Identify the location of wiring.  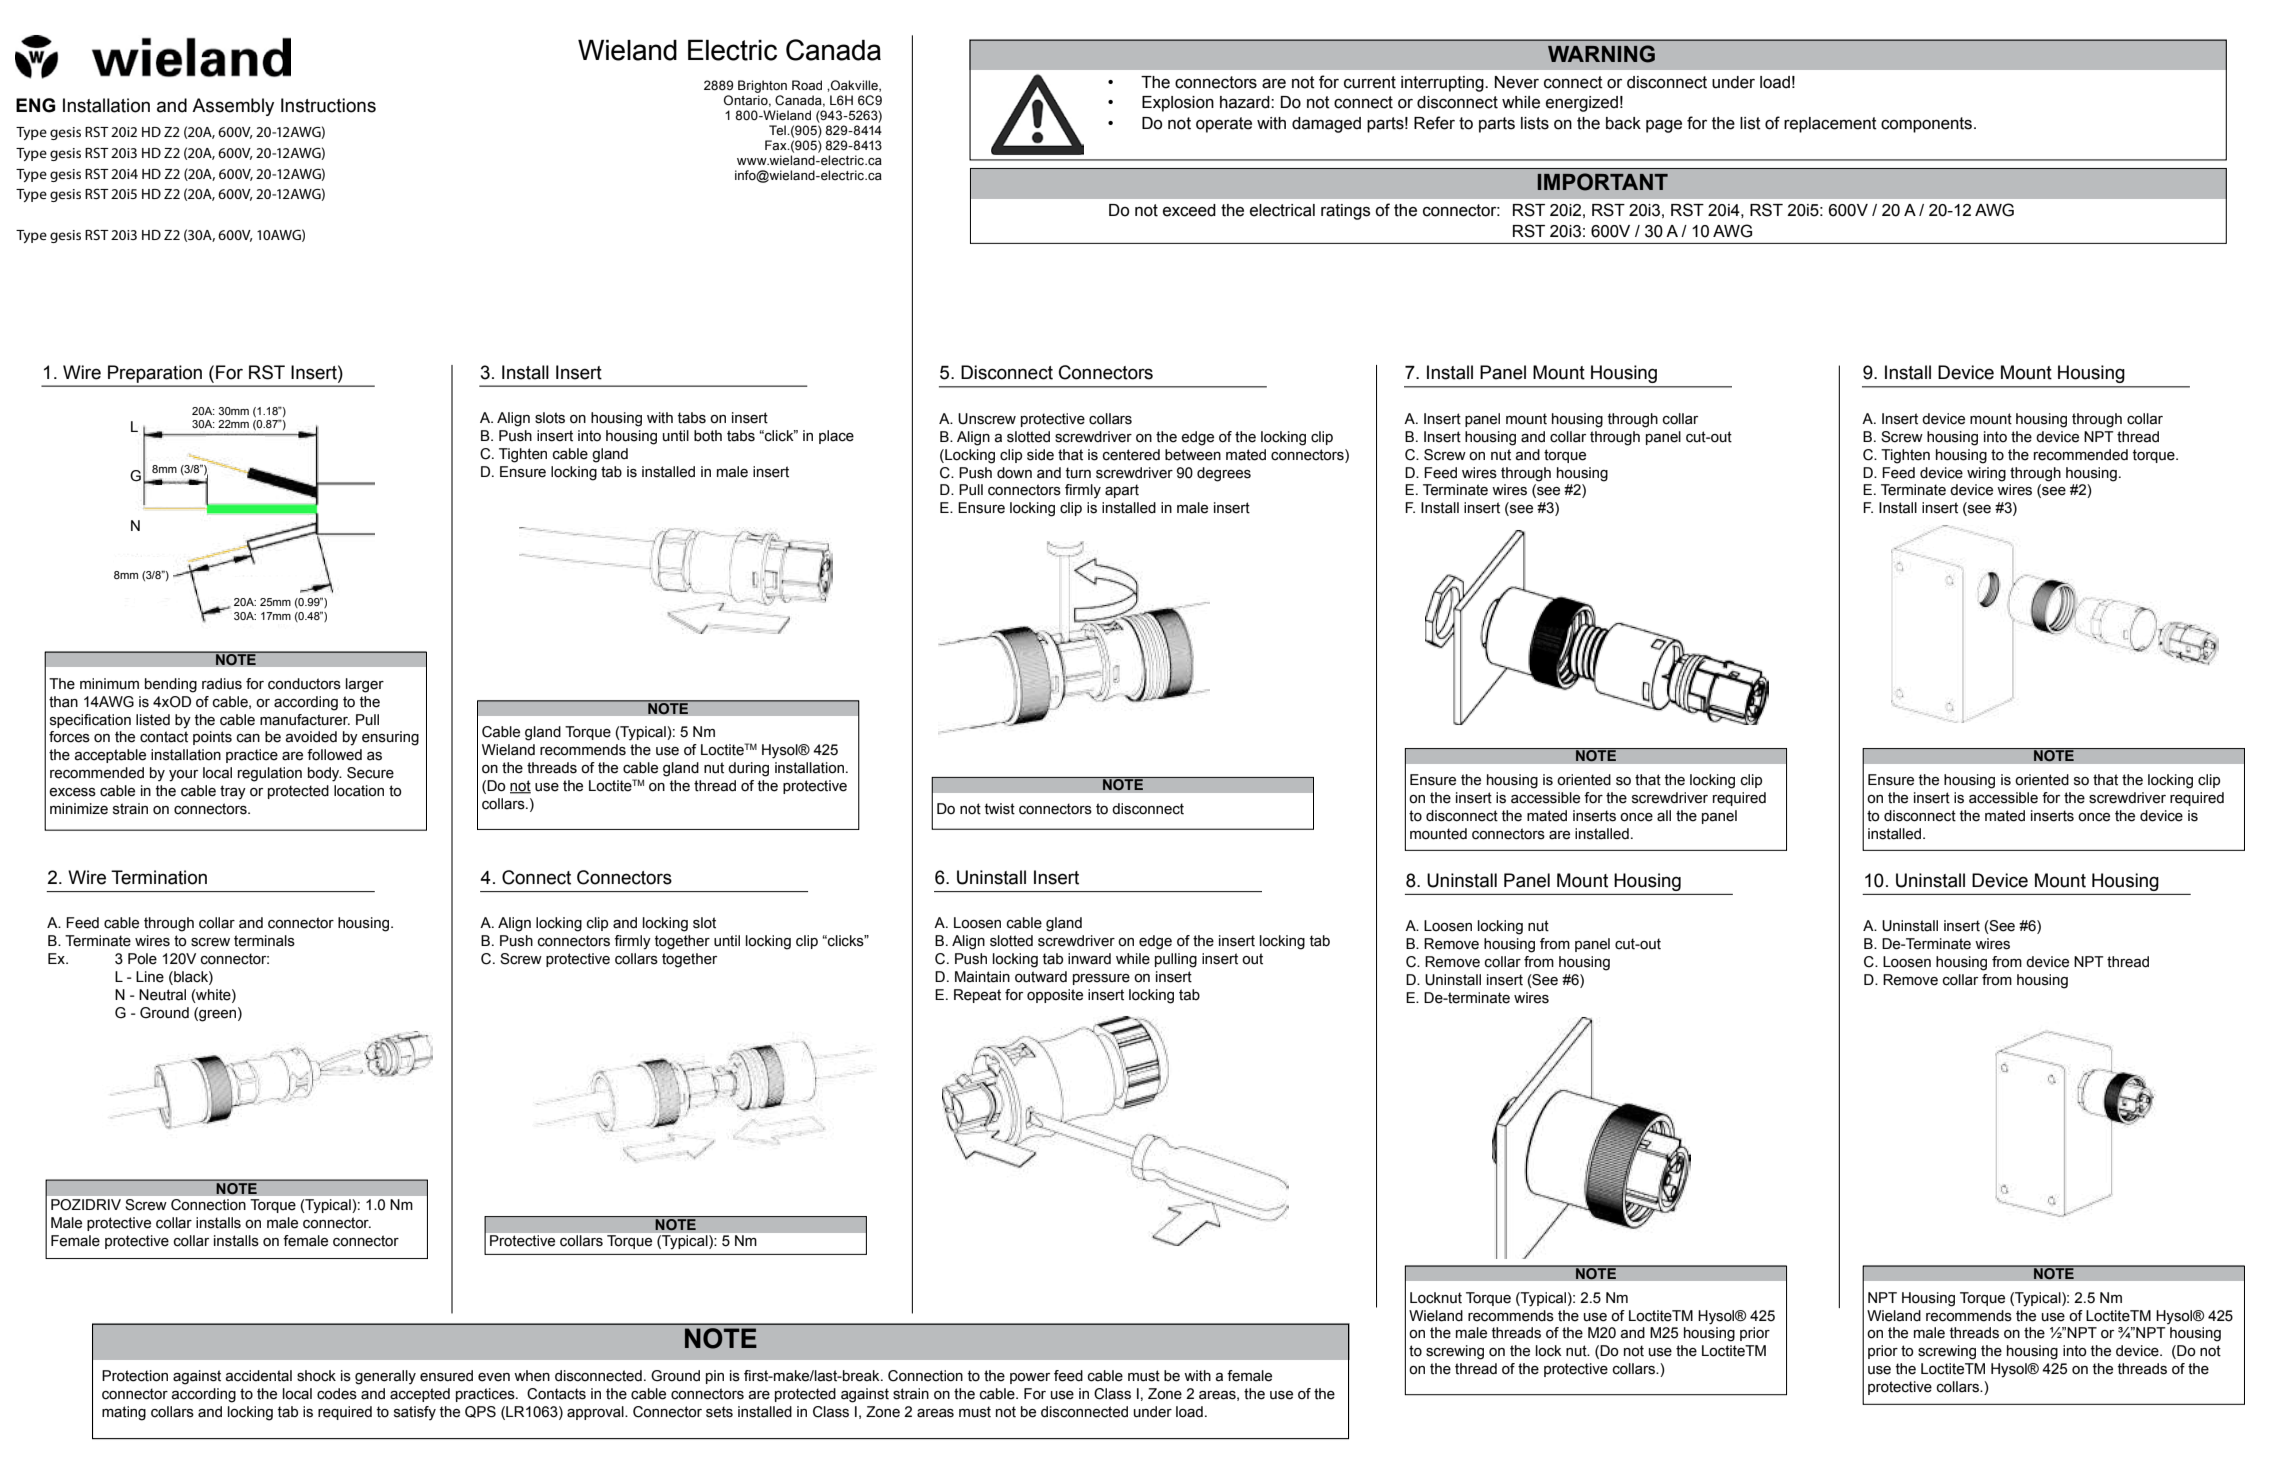
(1986, 474).
